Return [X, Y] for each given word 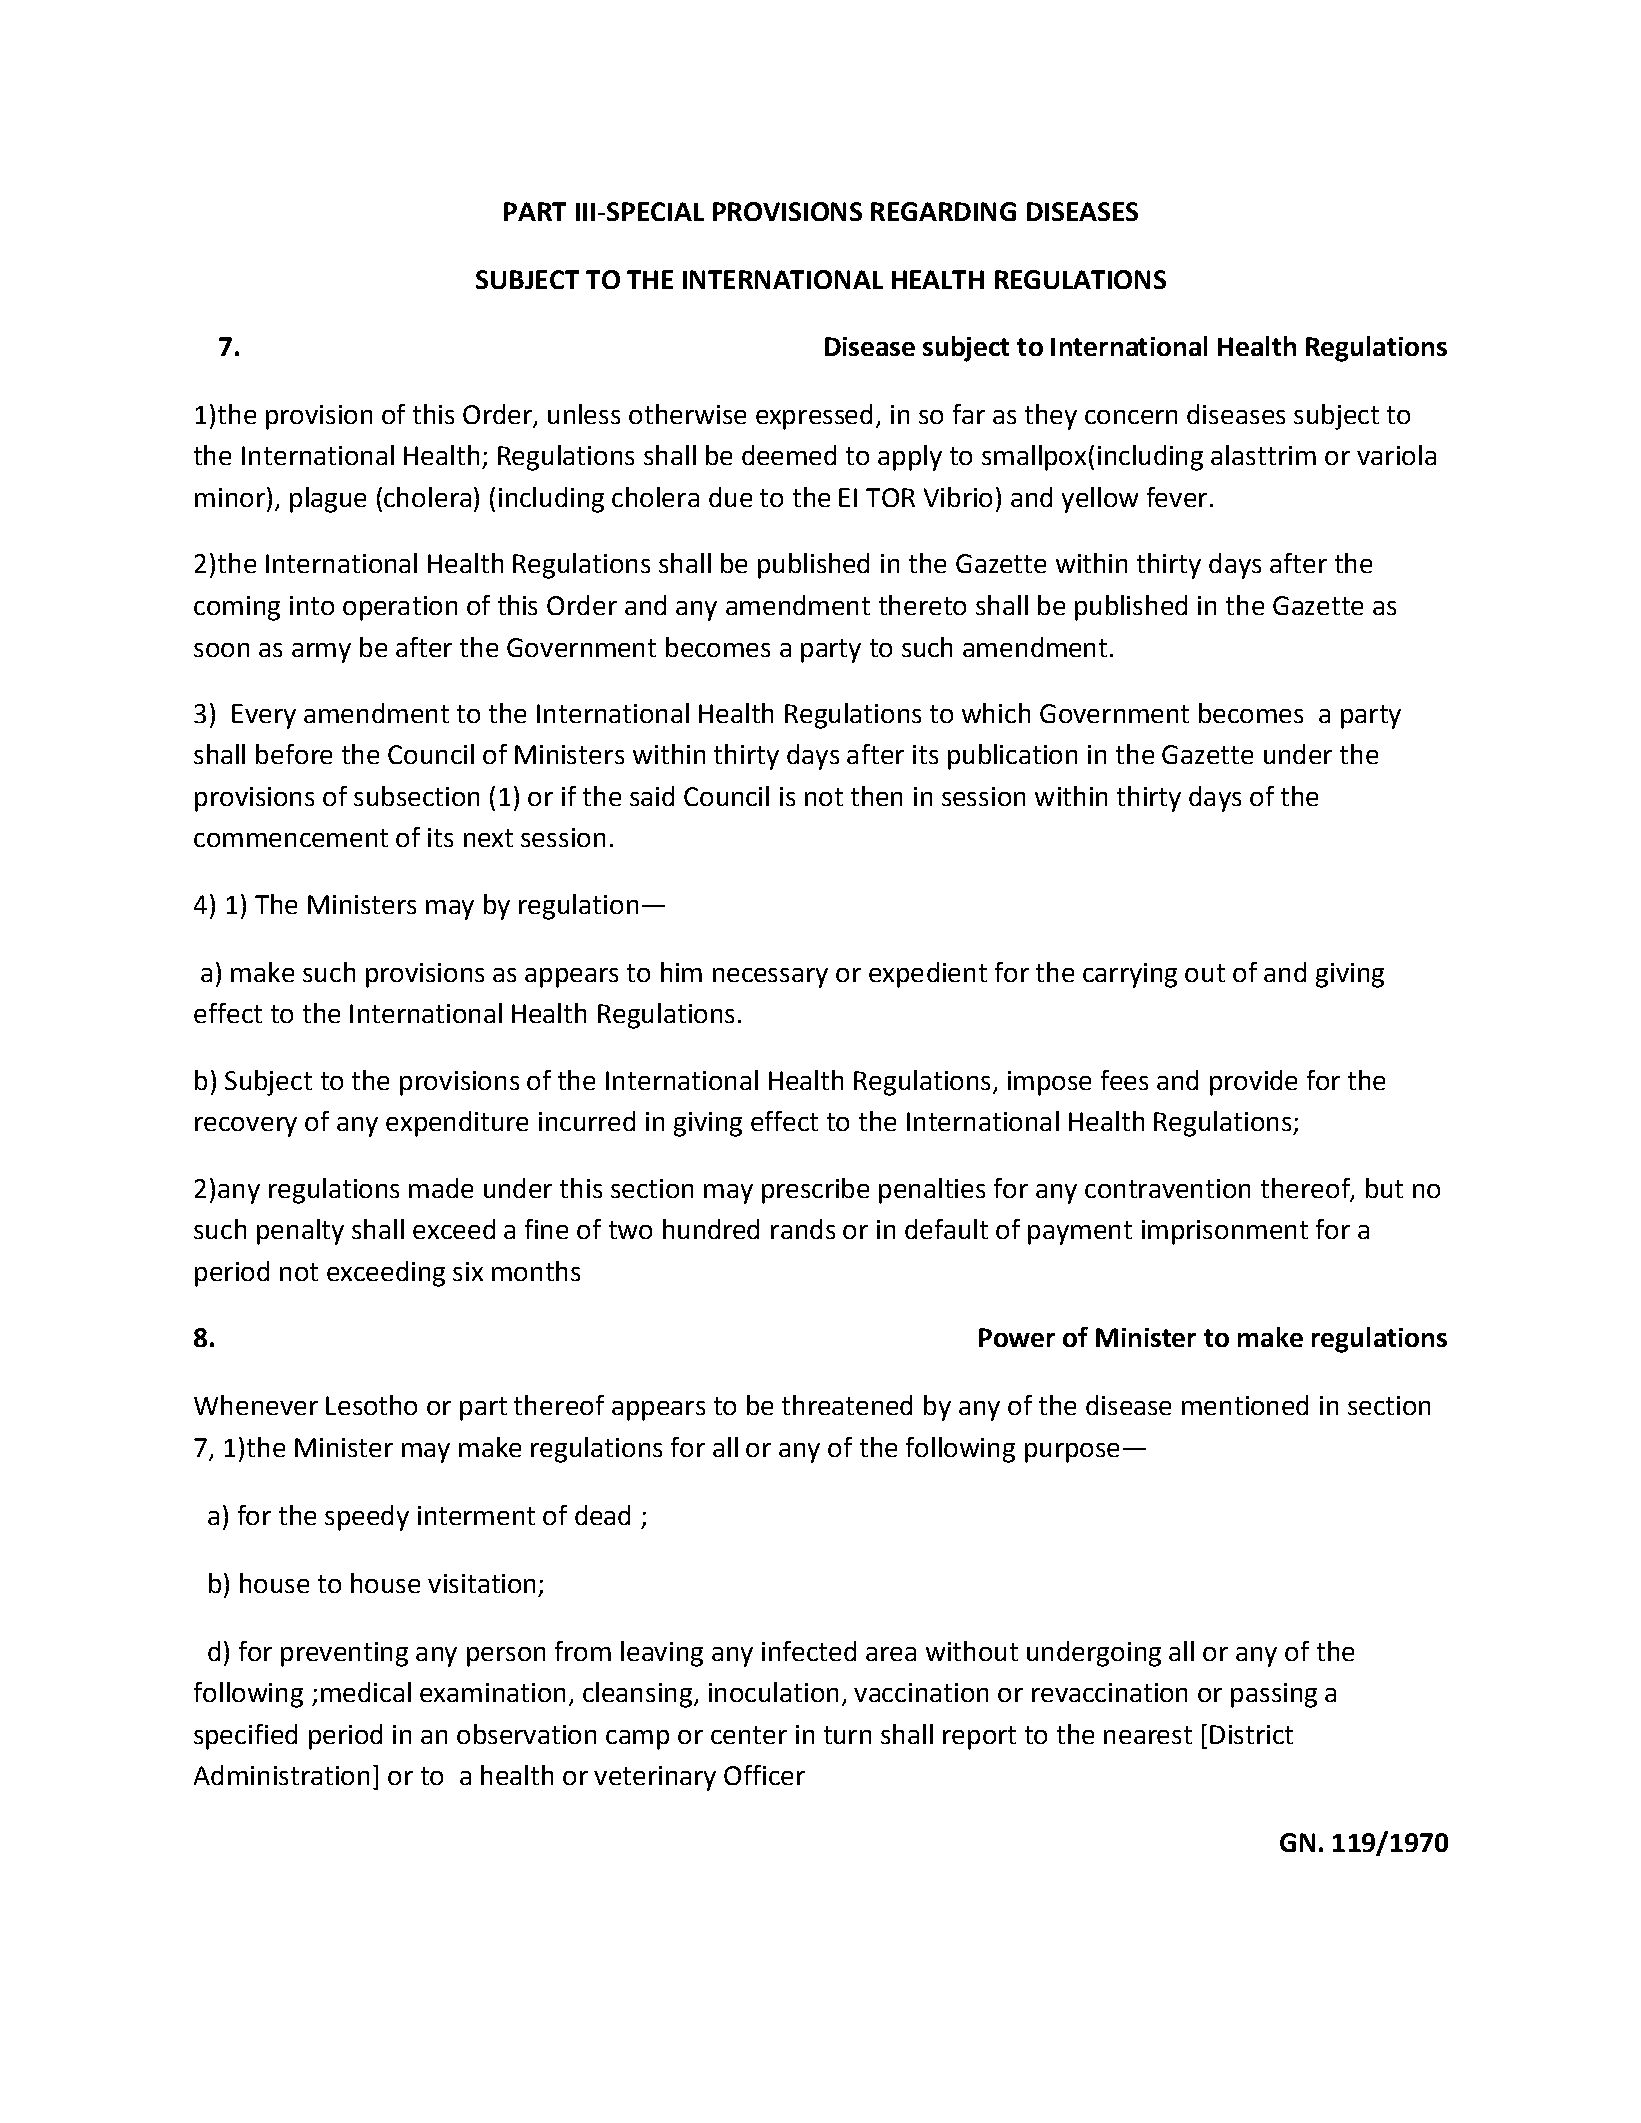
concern [1131, 417]
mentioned [1245, 1405]
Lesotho [371, 1405]
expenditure [457, 1124]
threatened [847, 1405]
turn [847, 1735]
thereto [922, 605]
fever [1177, 497]
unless [584, 414]
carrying [1130, 975]
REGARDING [943, 211]
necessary [770, 978]
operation [400, 608]
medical [366, 1692]
